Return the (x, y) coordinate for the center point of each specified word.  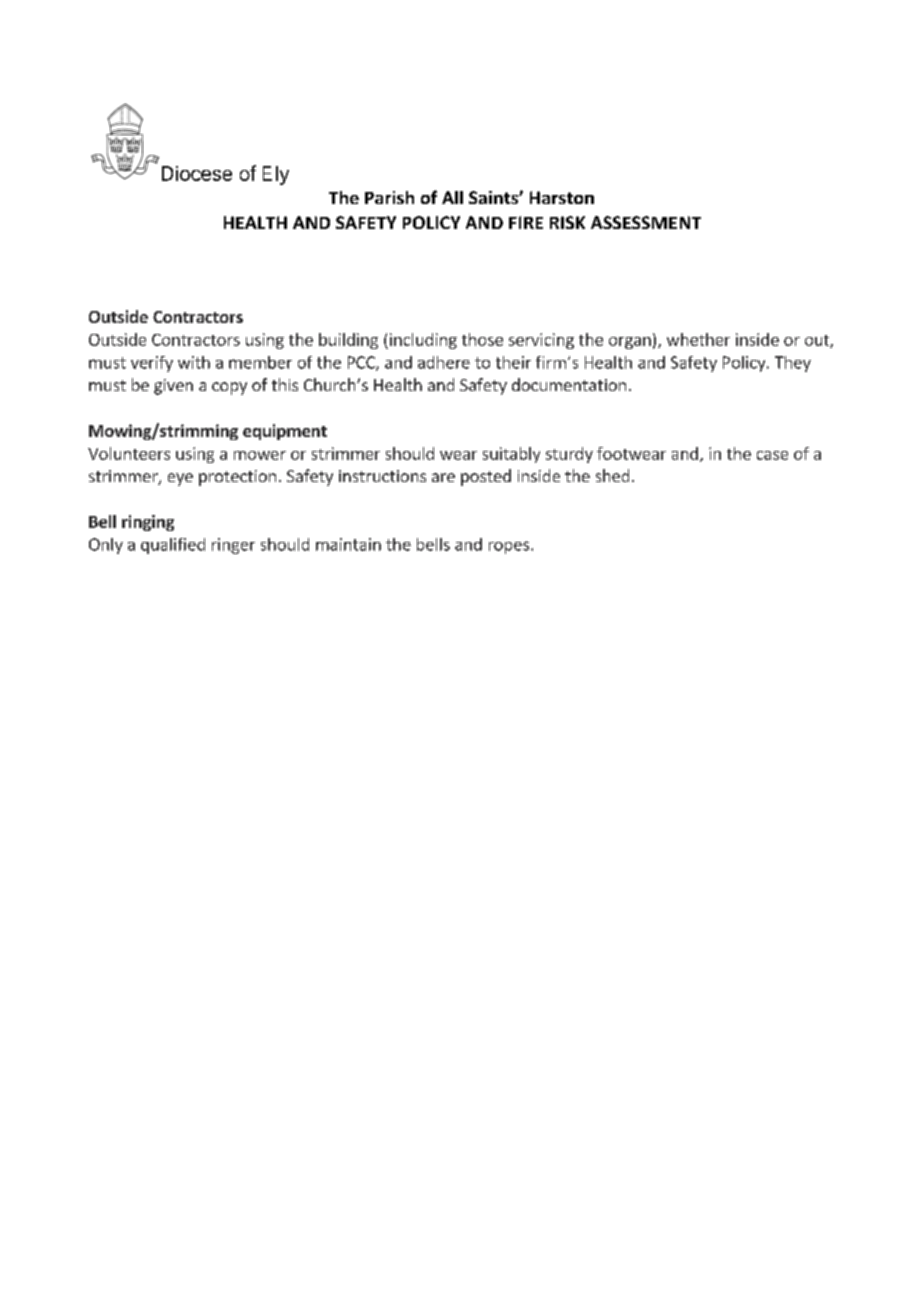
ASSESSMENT (646, 222)
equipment (285, 432)
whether (698, 339)
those (482, 339)
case (772, 455)
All (452, 197)
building (348, 341)
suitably (511, 455)
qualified (173, 546)
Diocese (197, 173)
